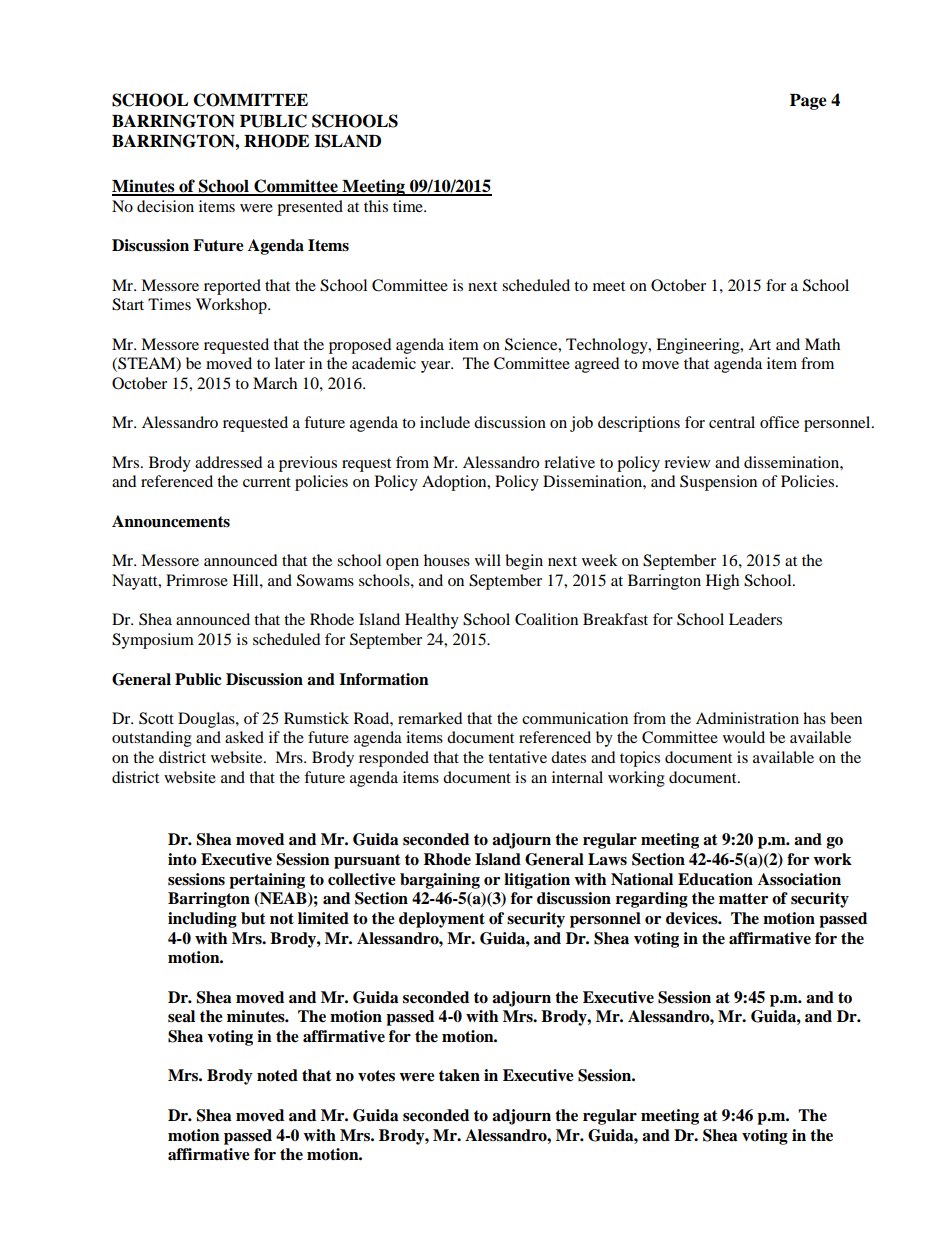  I want to click on Page, so click(808, 102).
